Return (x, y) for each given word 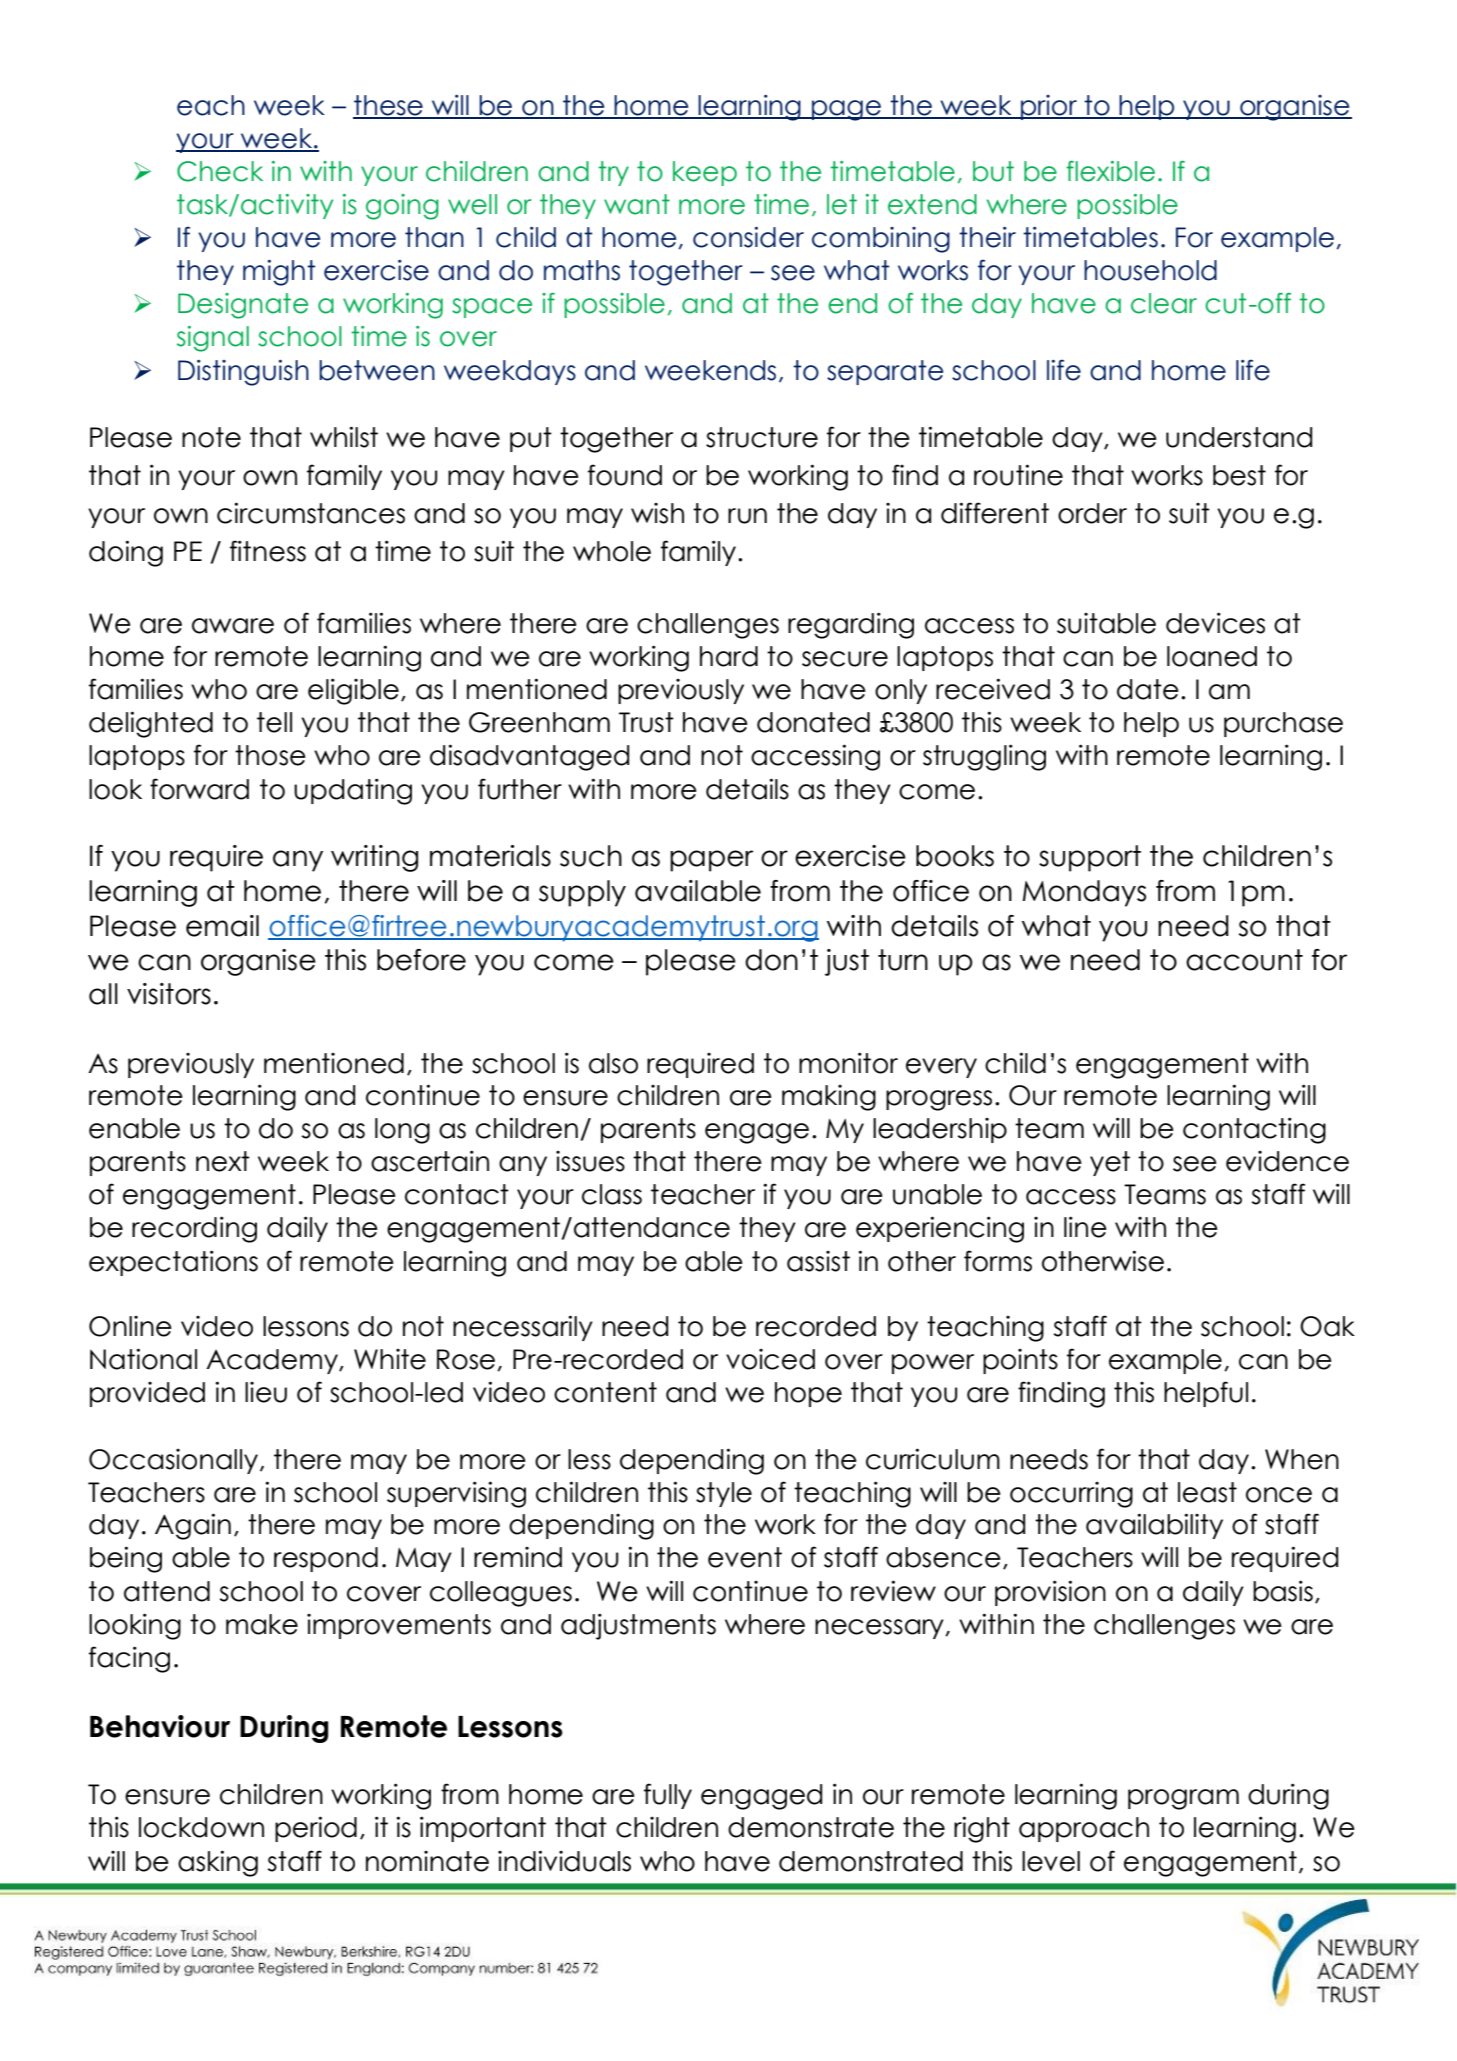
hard (729, 656)
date (1148, 689)
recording (194, 1229)
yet (1110, 1163)
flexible (1110, 171)
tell (274, 722)
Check (220, 171)
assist (818, 1261)
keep (705, 173)
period (316, 1829)
